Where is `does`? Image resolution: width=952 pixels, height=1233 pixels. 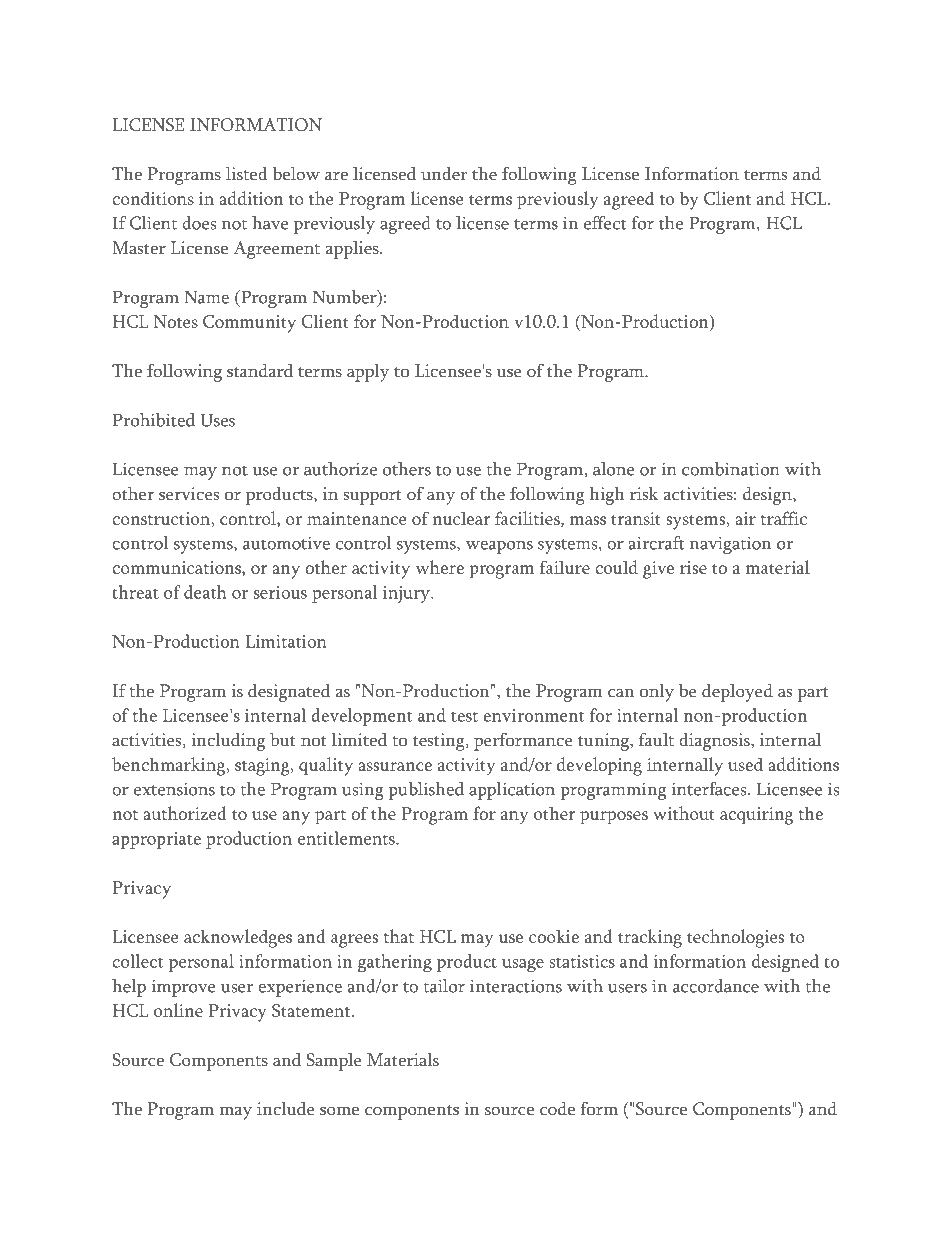 does is located at coordinates (199, 223).
